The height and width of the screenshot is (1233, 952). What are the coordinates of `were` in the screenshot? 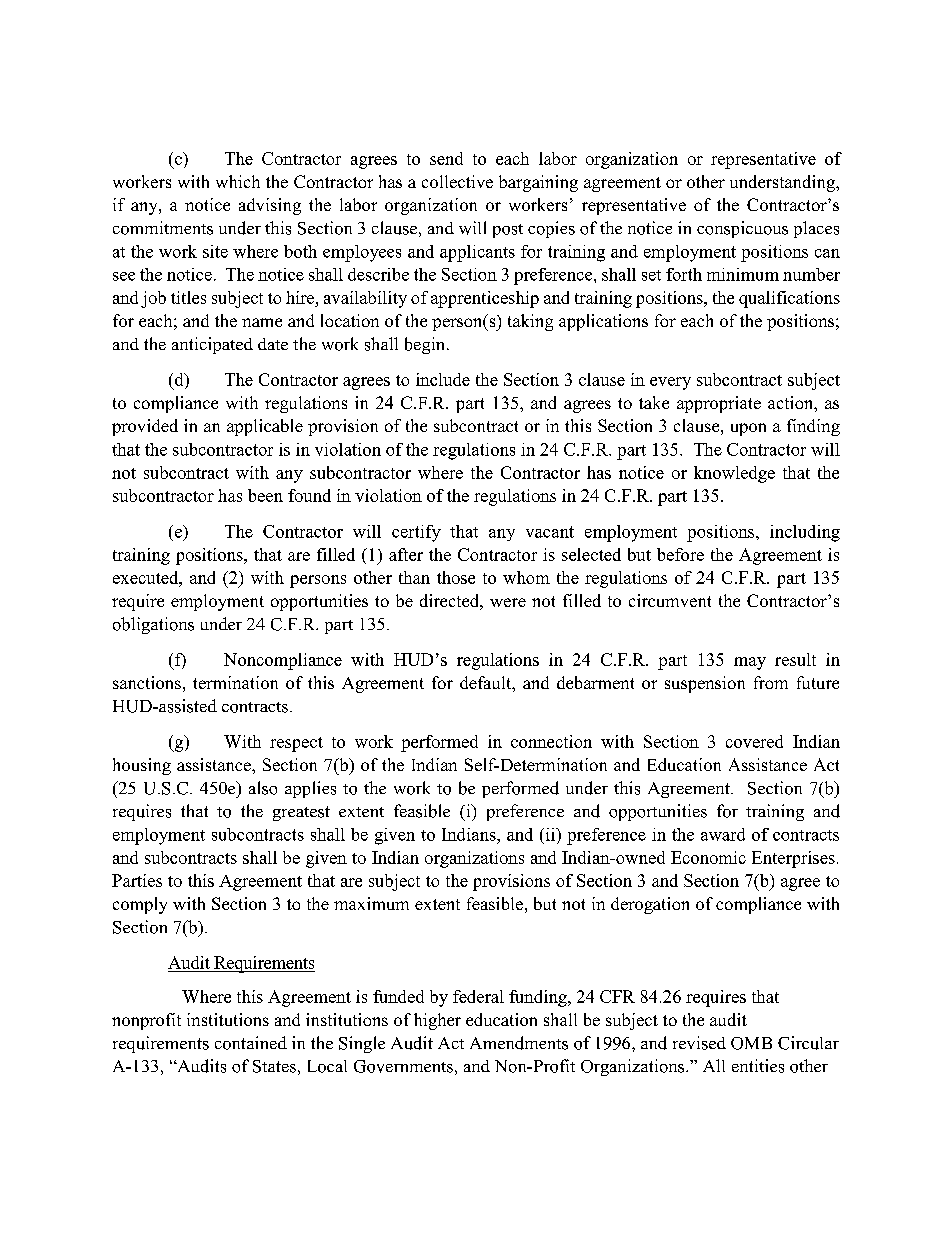 It's located at (508, 602).
